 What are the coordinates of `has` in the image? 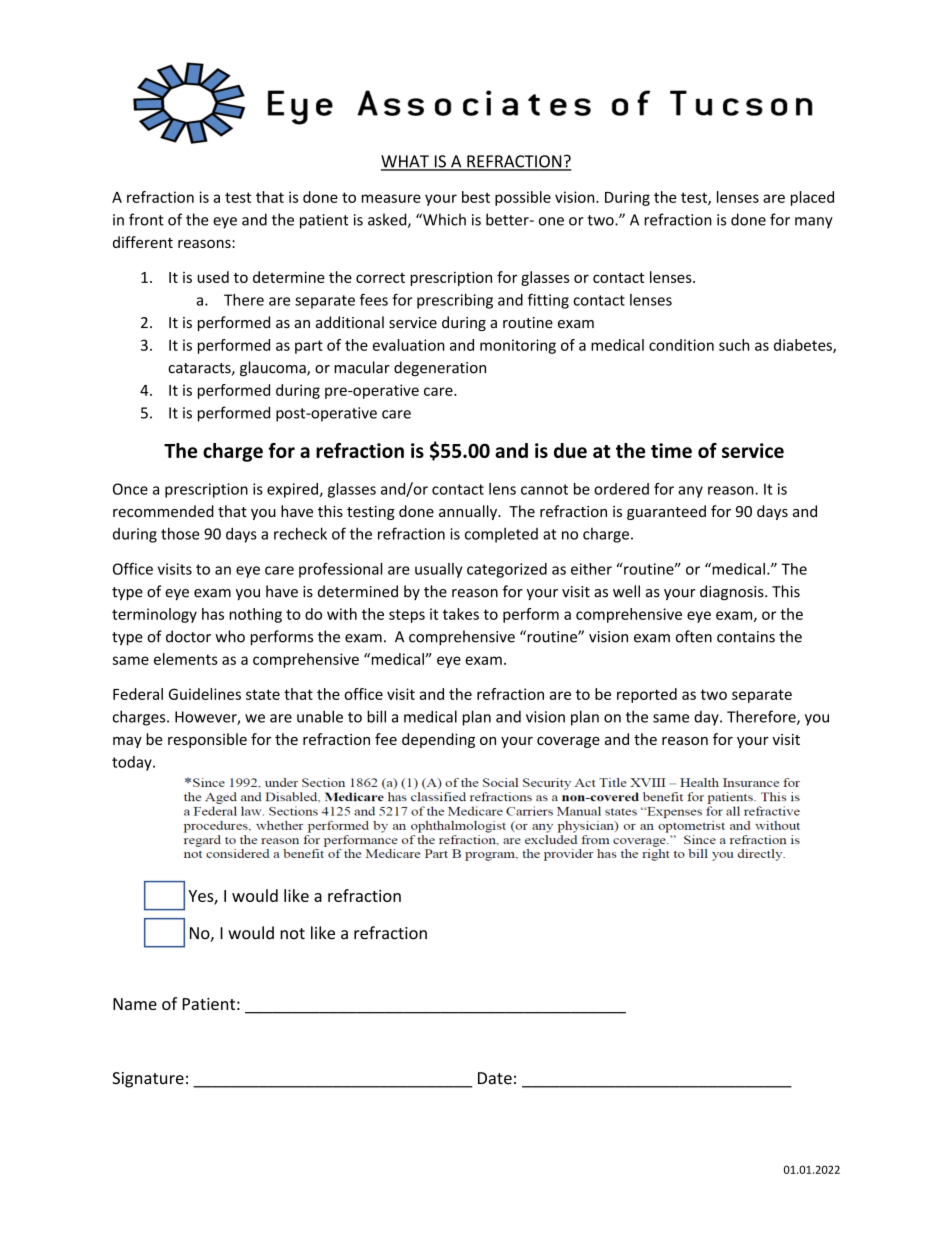 It's located at (213, 614).
